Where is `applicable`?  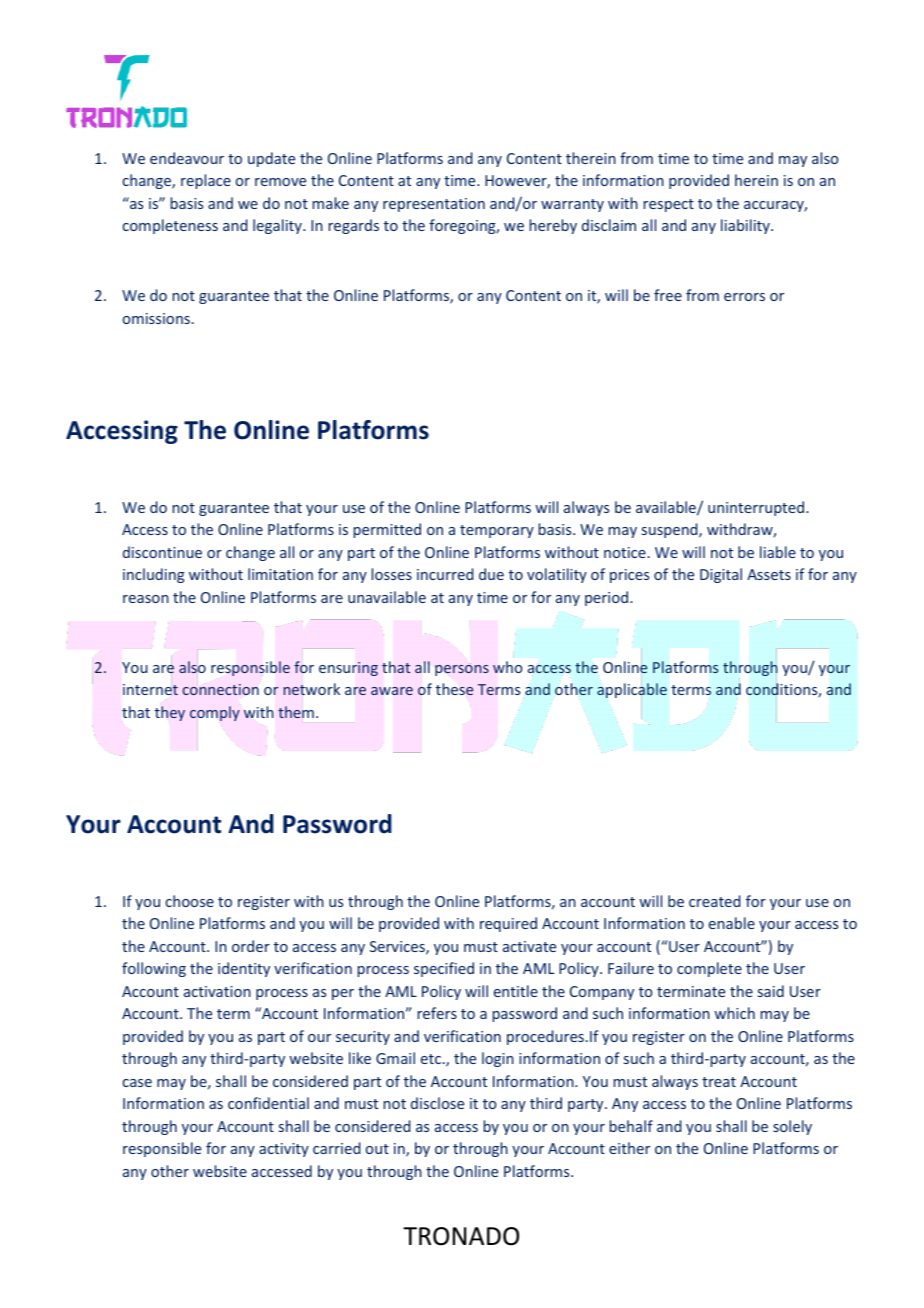 applicable is located at coordinates (632, 690).
